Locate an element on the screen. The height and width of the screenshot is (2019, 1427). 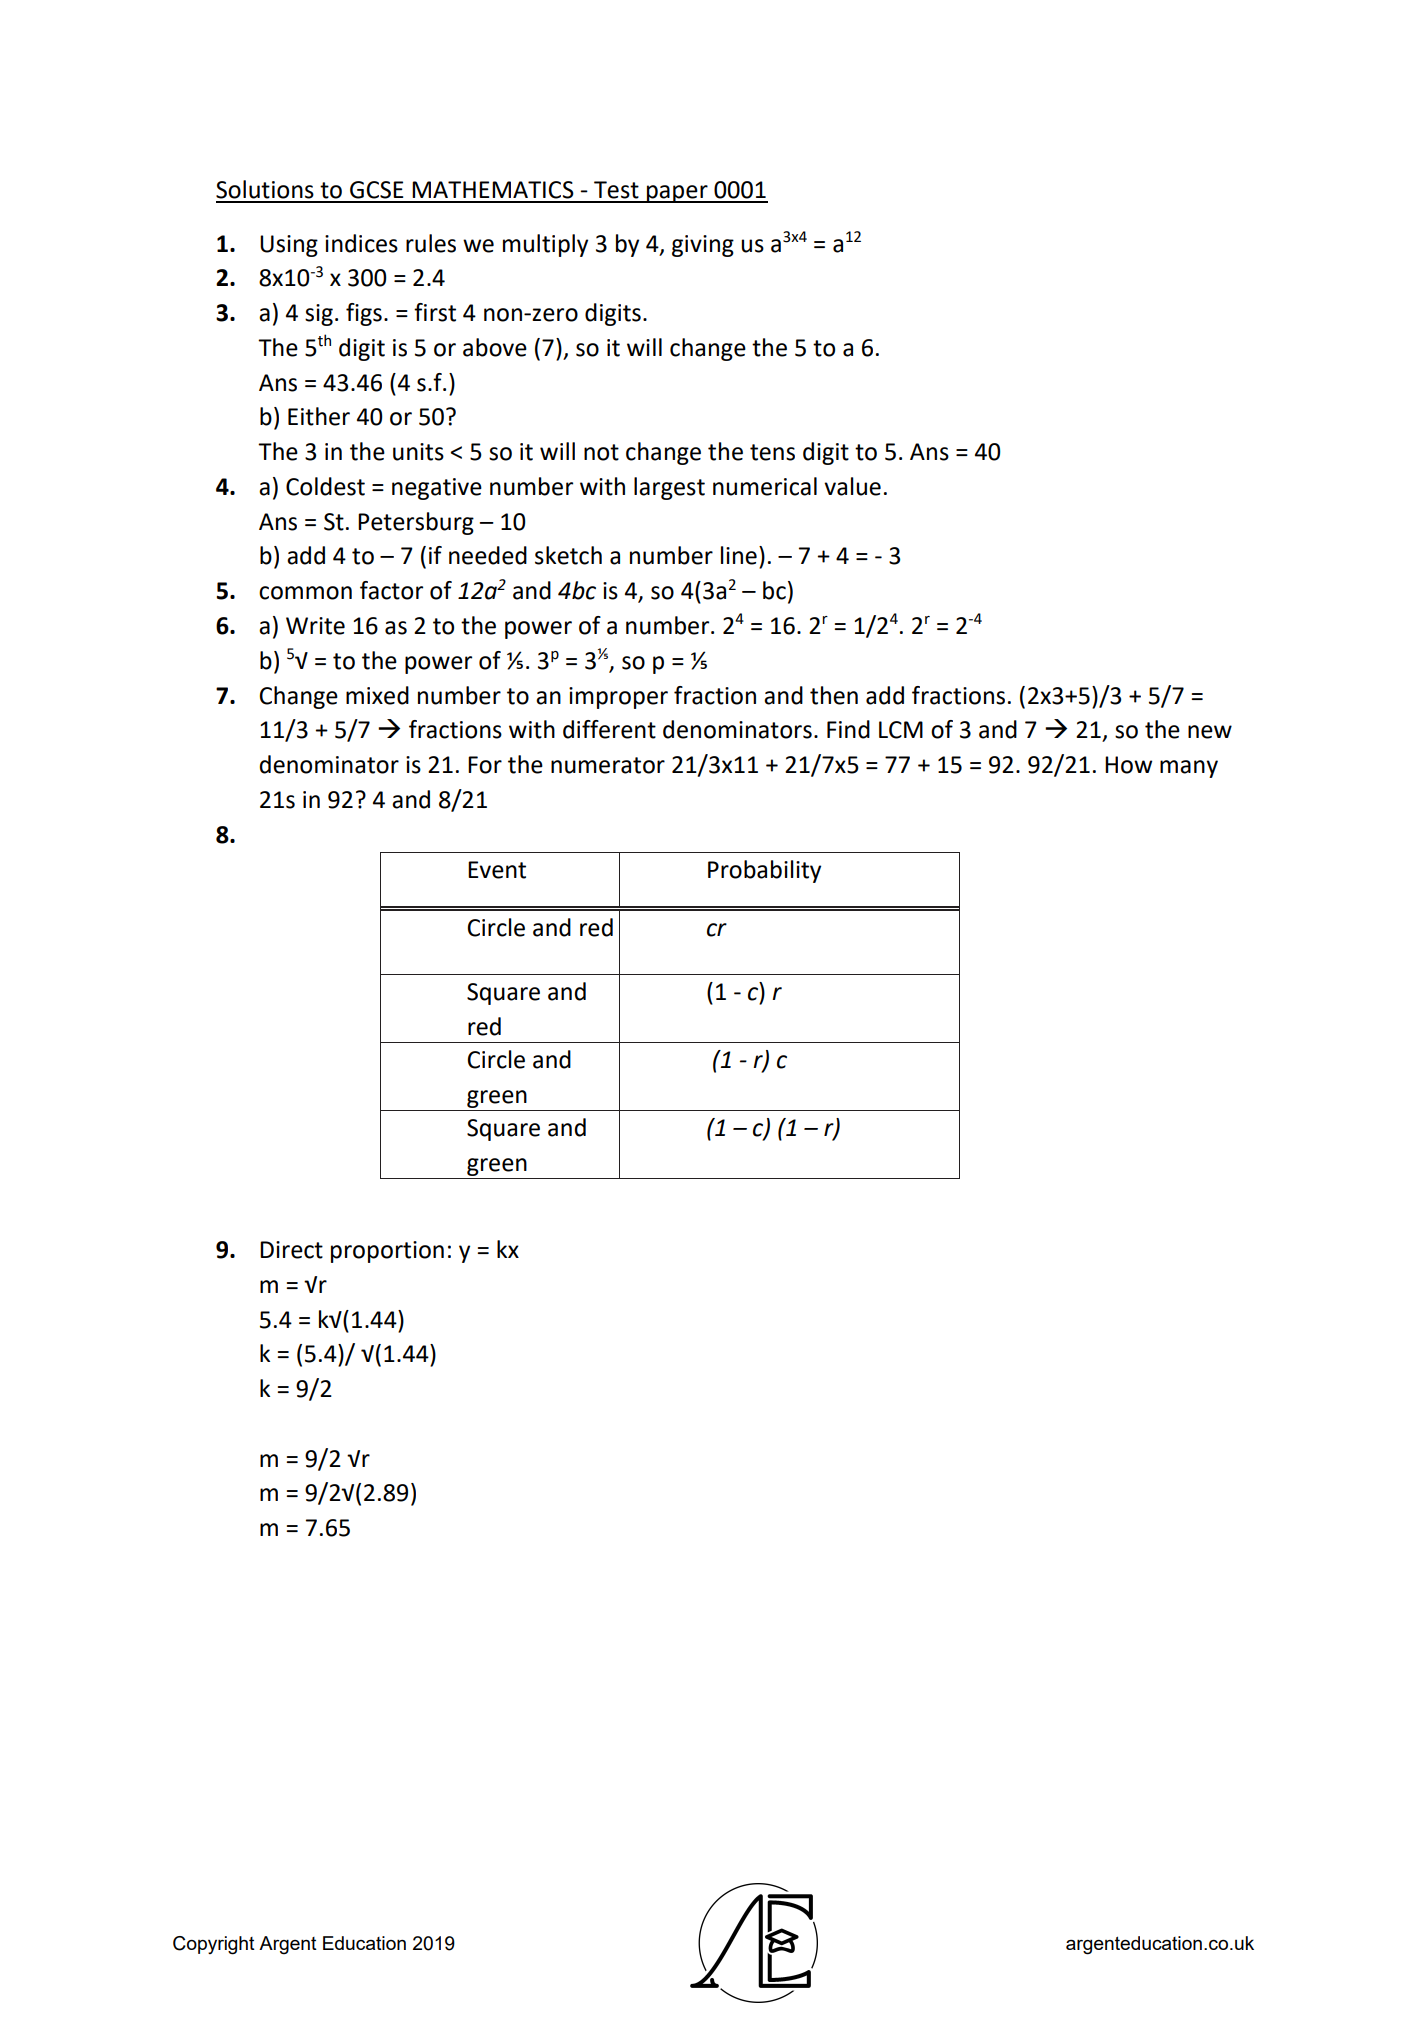
How is located at coordinates (1128, 765).
